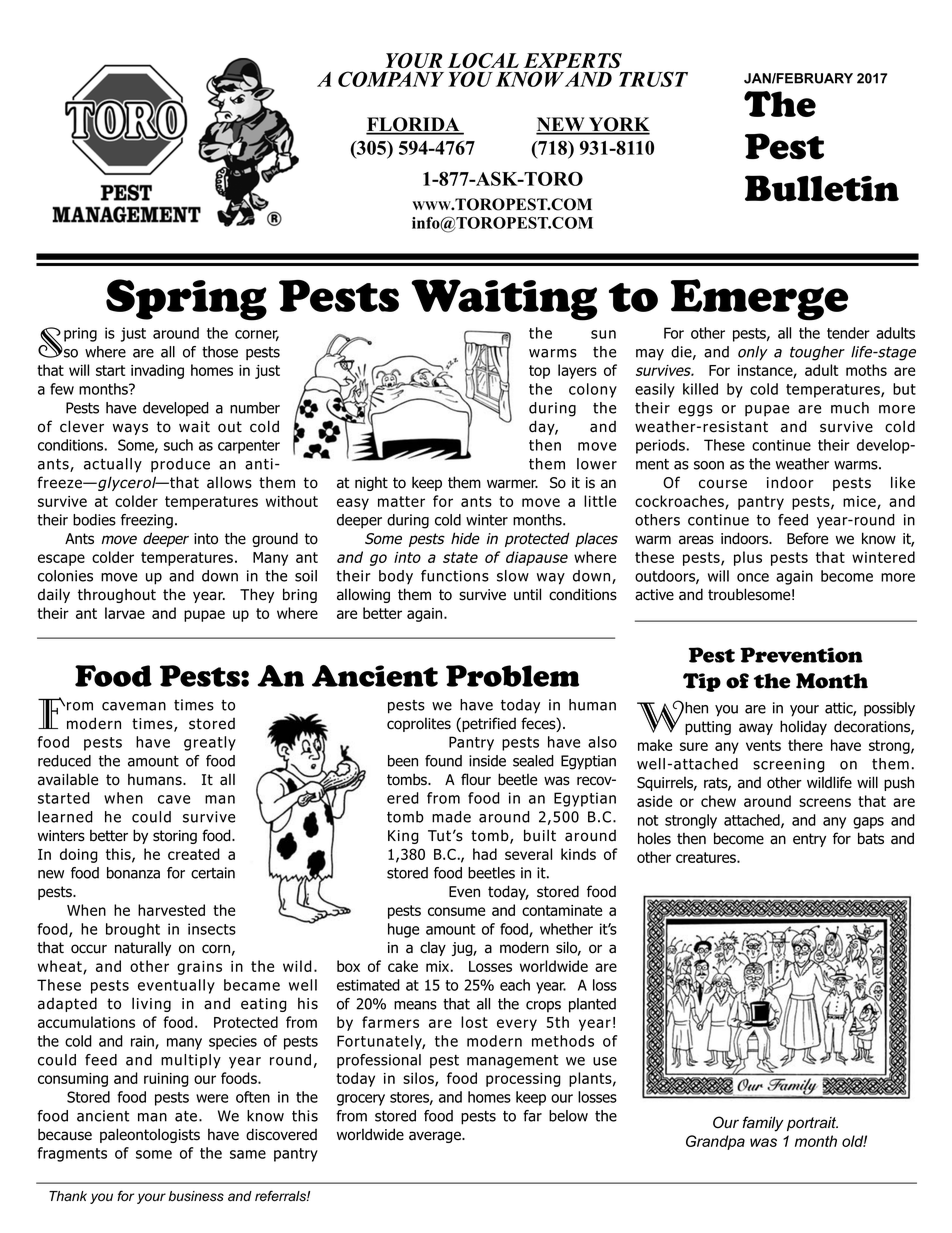 This screenshot has height=1233, width=952. I want to click on tender, so click(848, 333).
